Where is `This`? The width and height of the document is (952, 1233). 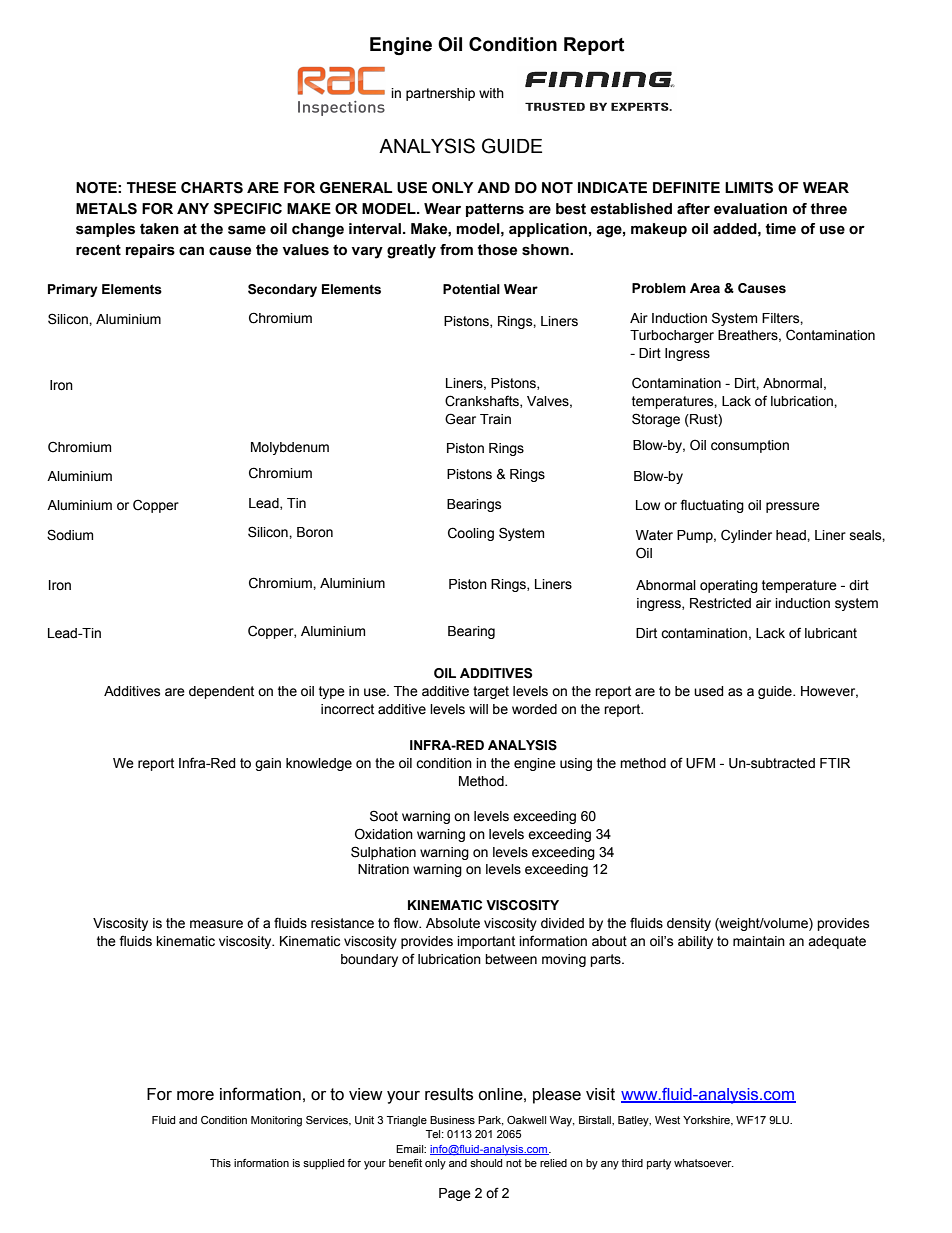 This is located at coordinates (220, 1163).
